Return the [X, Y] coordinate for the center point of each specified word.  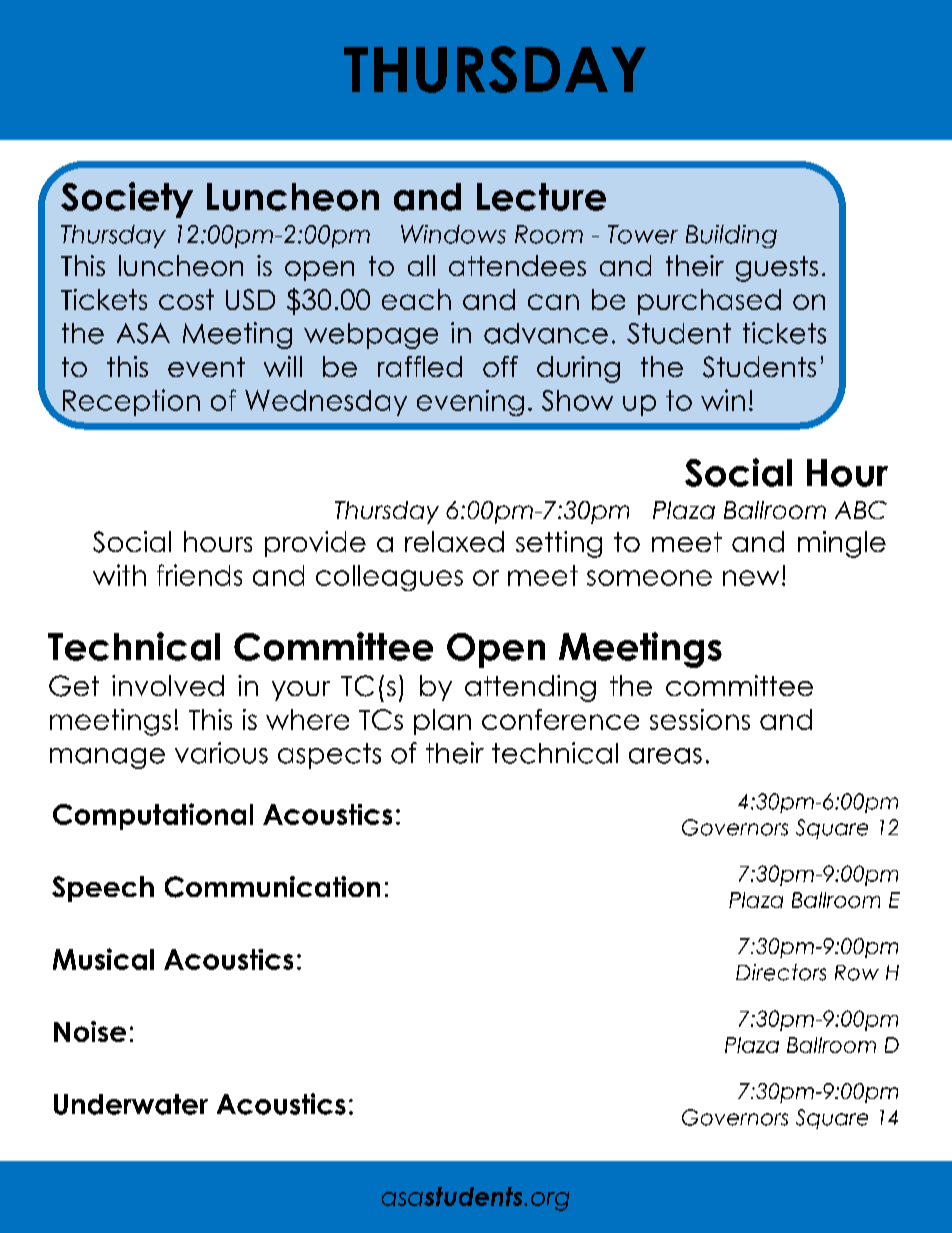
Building [731, 236]
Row [857, 973]
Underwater [131, 1104]
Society [127, 200]
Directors [781, 972]
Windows [453, 234]
